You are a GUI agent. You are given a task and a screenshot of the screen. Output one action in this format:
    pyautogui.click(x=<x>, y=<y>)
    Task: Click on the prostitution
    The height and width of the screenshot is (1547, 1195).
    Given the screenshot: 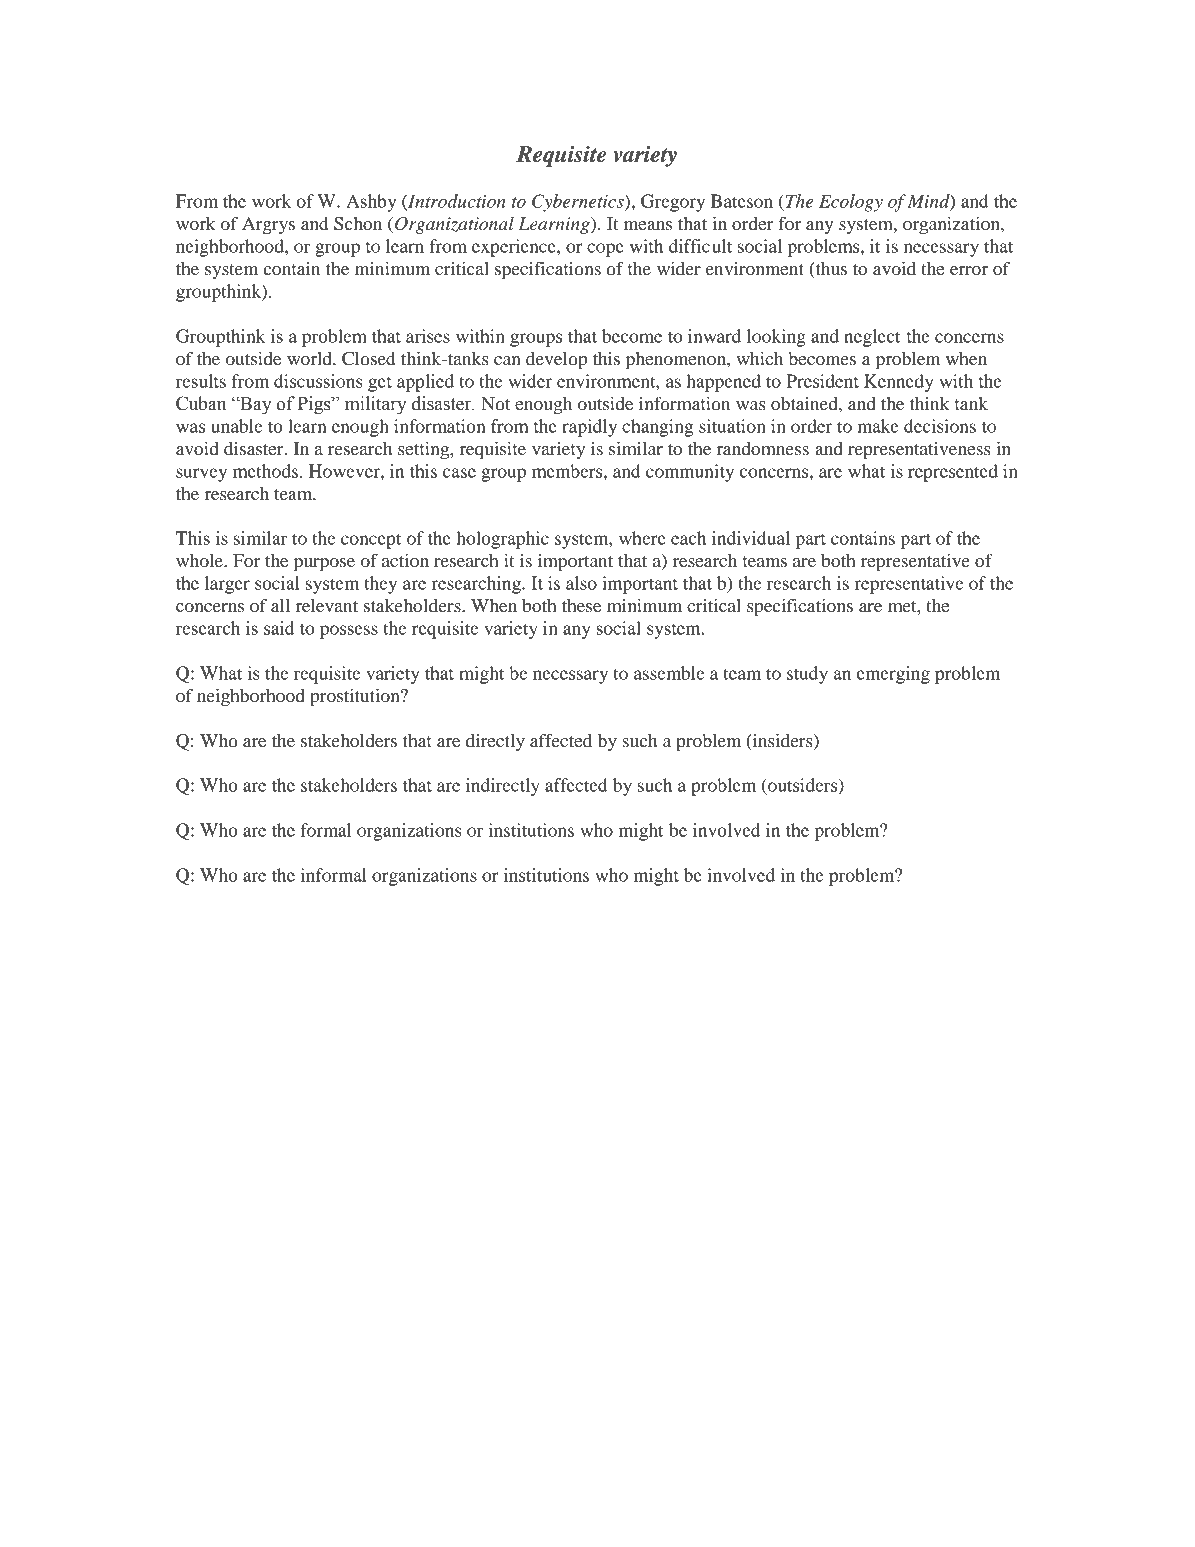 What is the action you would take?
    pyautogui.click(x=356, y=697)
